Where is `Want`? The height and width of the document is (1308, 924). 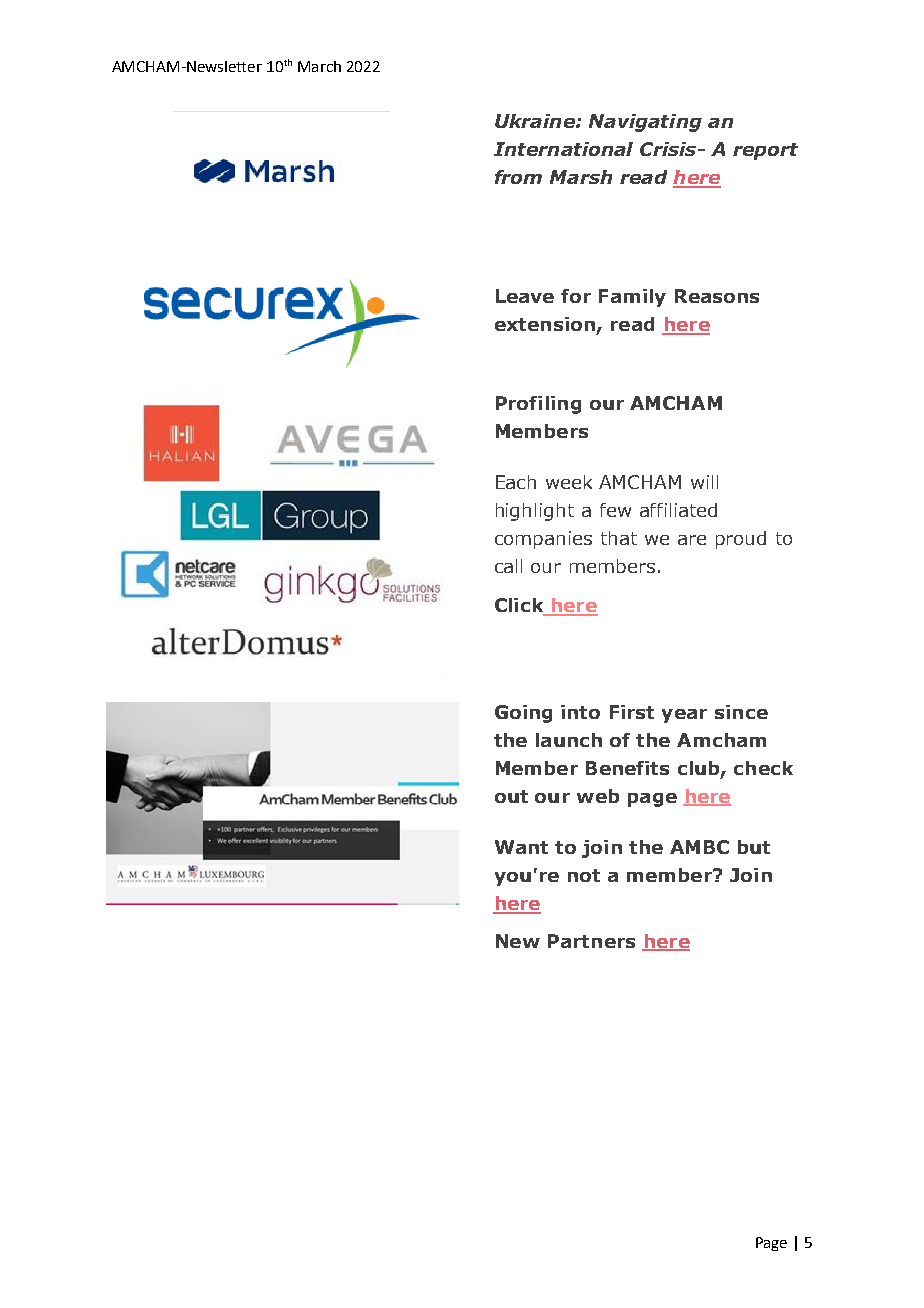
Want is located at coordinates (521, 847).
